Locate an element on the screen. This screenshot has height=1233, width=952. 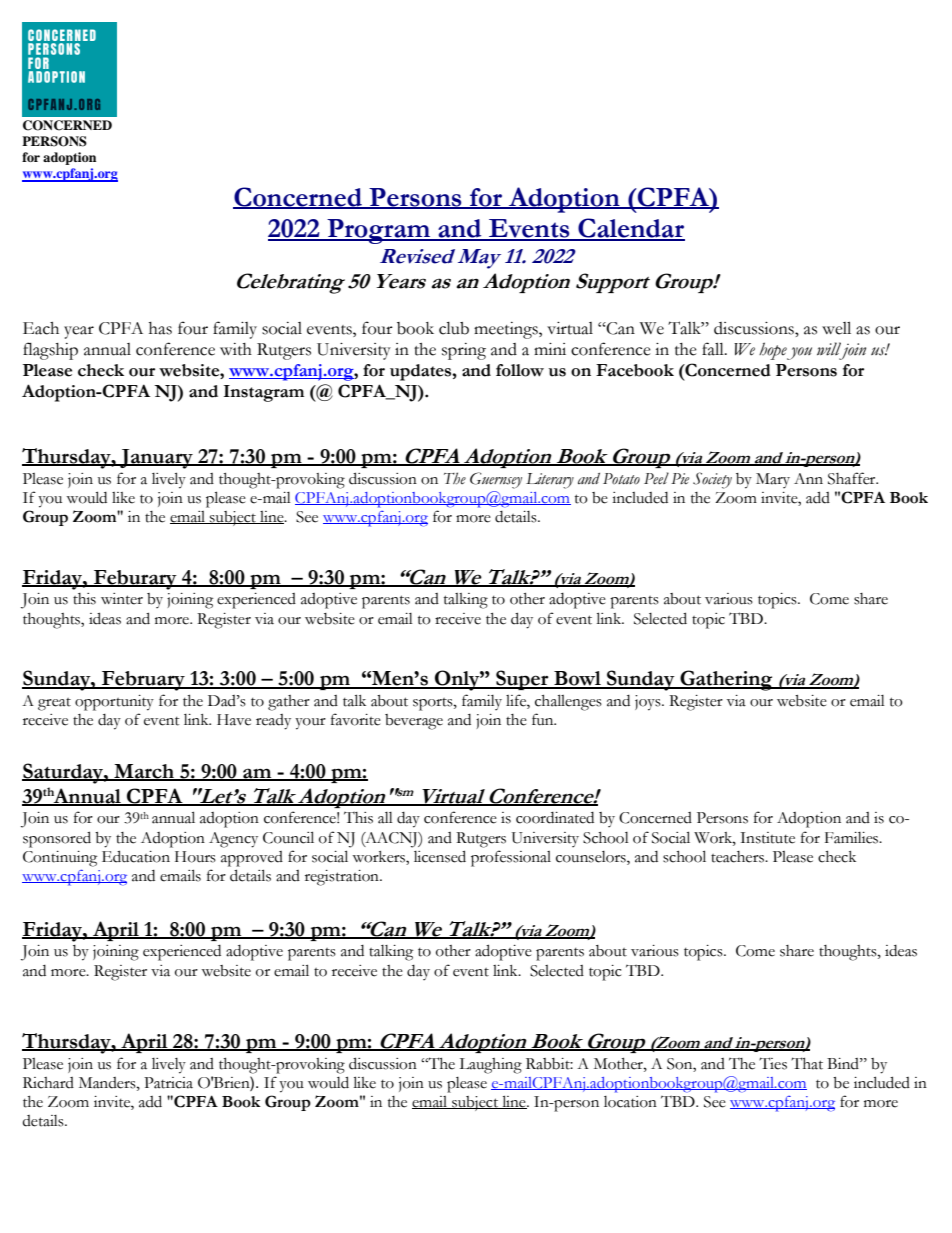
January is located at coordinates (156, 459).
